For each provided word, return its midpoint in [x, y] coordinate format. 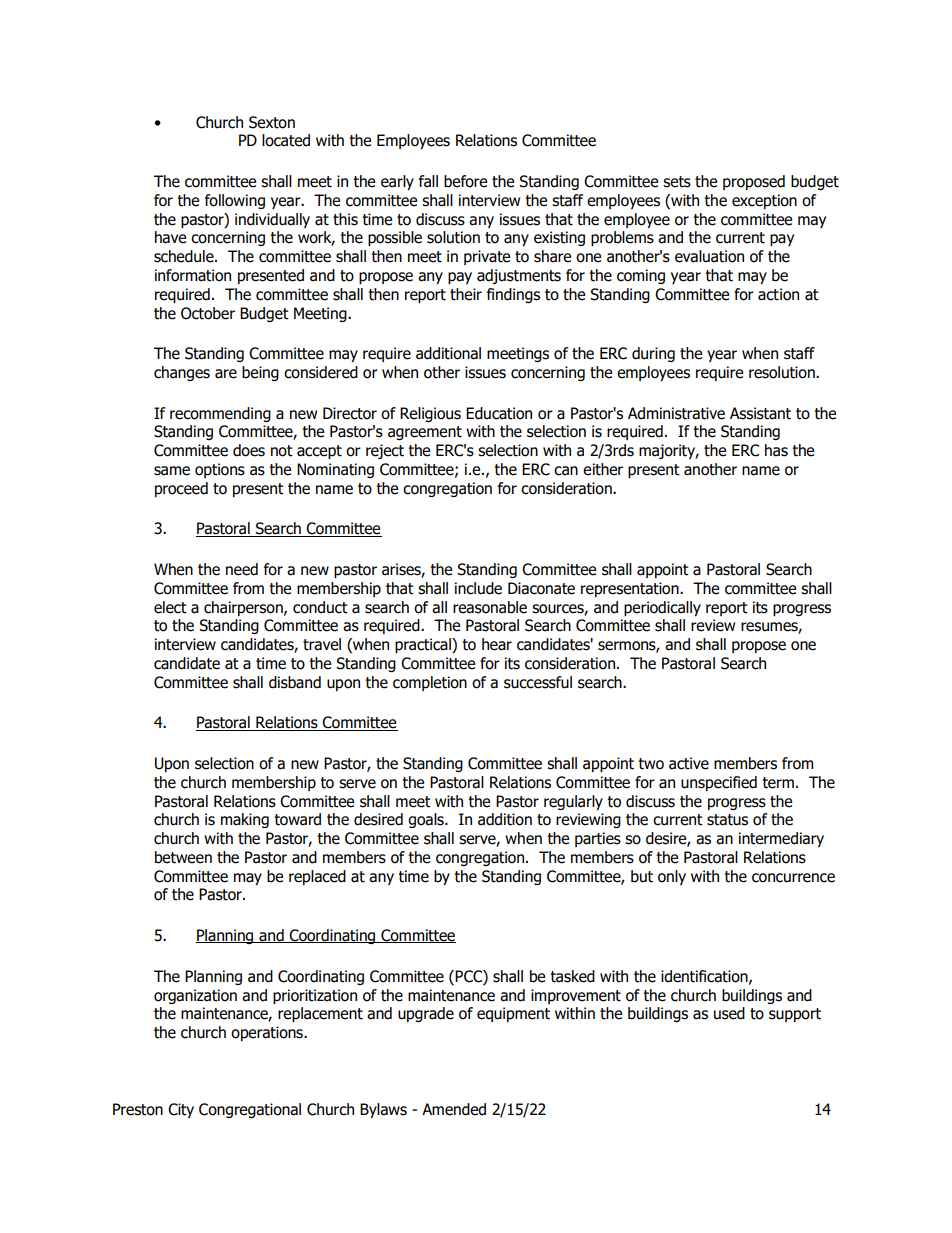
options [220, 470]
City [181, 1110]
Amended [454, 1109]
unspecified [719, 783]
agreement [425, 433]
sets [677, 182]
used [729, 1013]
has [776, 450]
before [465, 181]
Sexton [272, 122]
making [245, 820]
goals [427, 820]
